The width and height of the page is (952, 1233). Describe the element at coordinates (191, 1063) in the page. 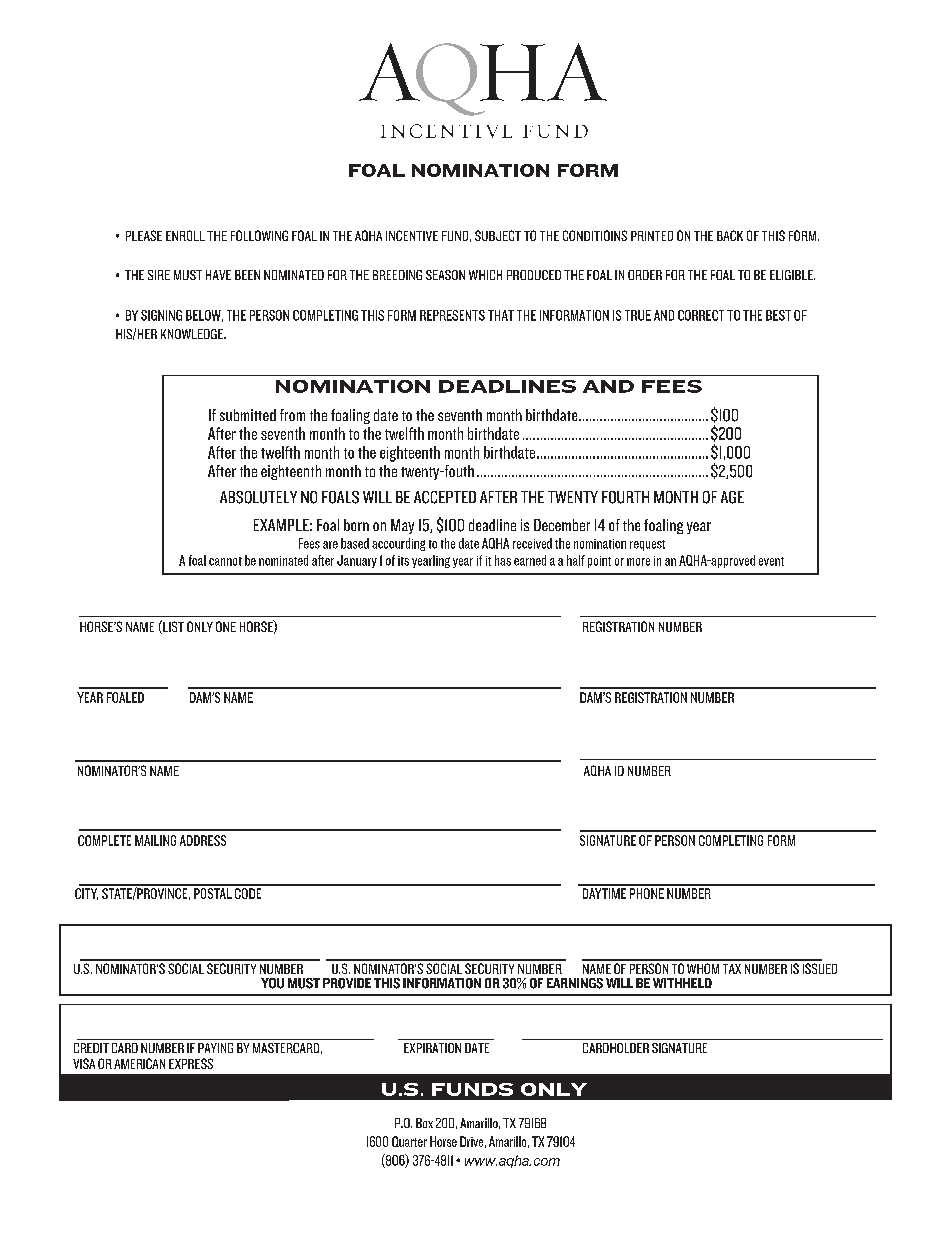

I see `EXPRESS` at that location.
